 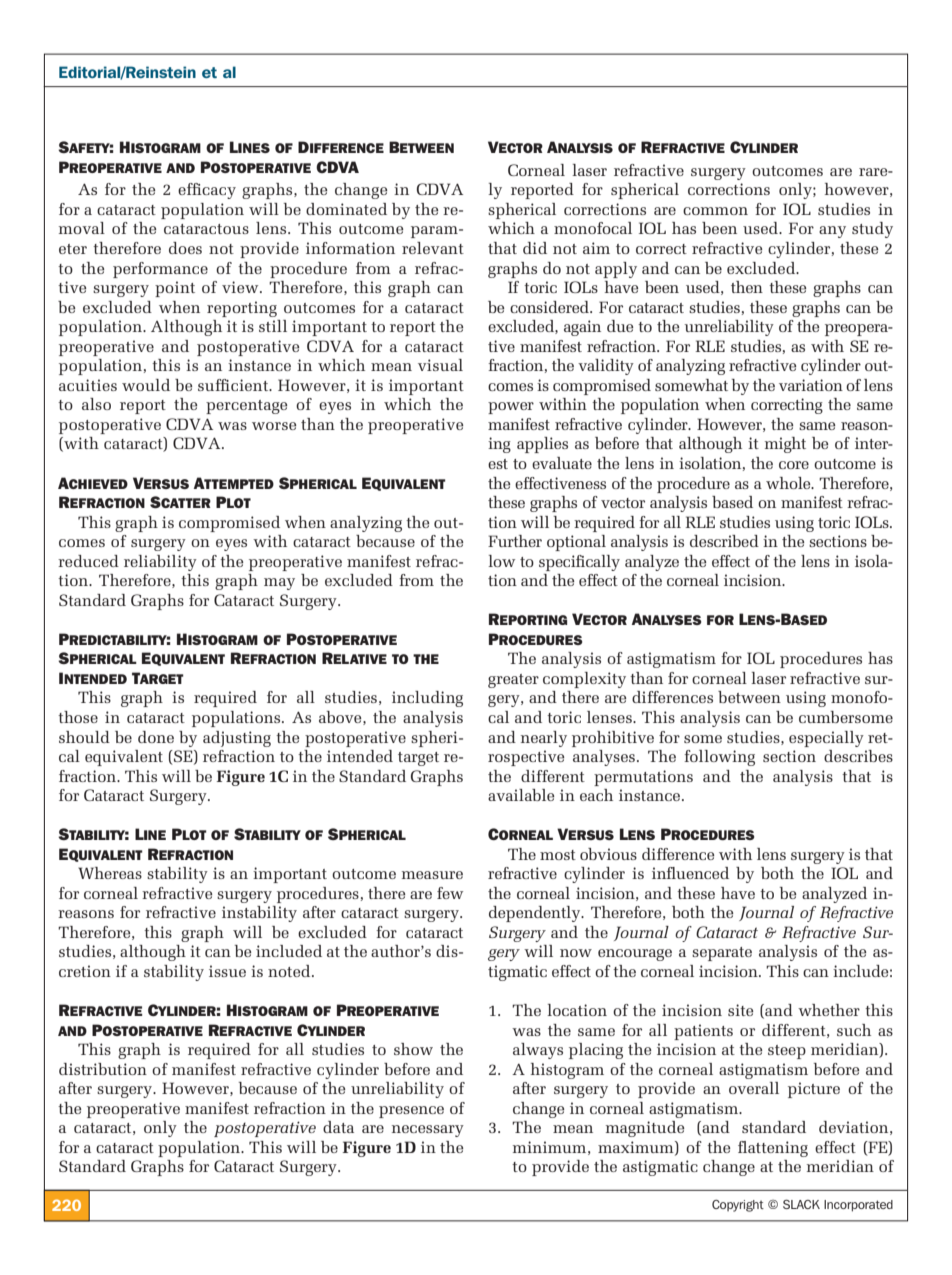 What do you see at coordinates (515, 541) in the image?
I see `Further` at bounding box center [515, 541].
